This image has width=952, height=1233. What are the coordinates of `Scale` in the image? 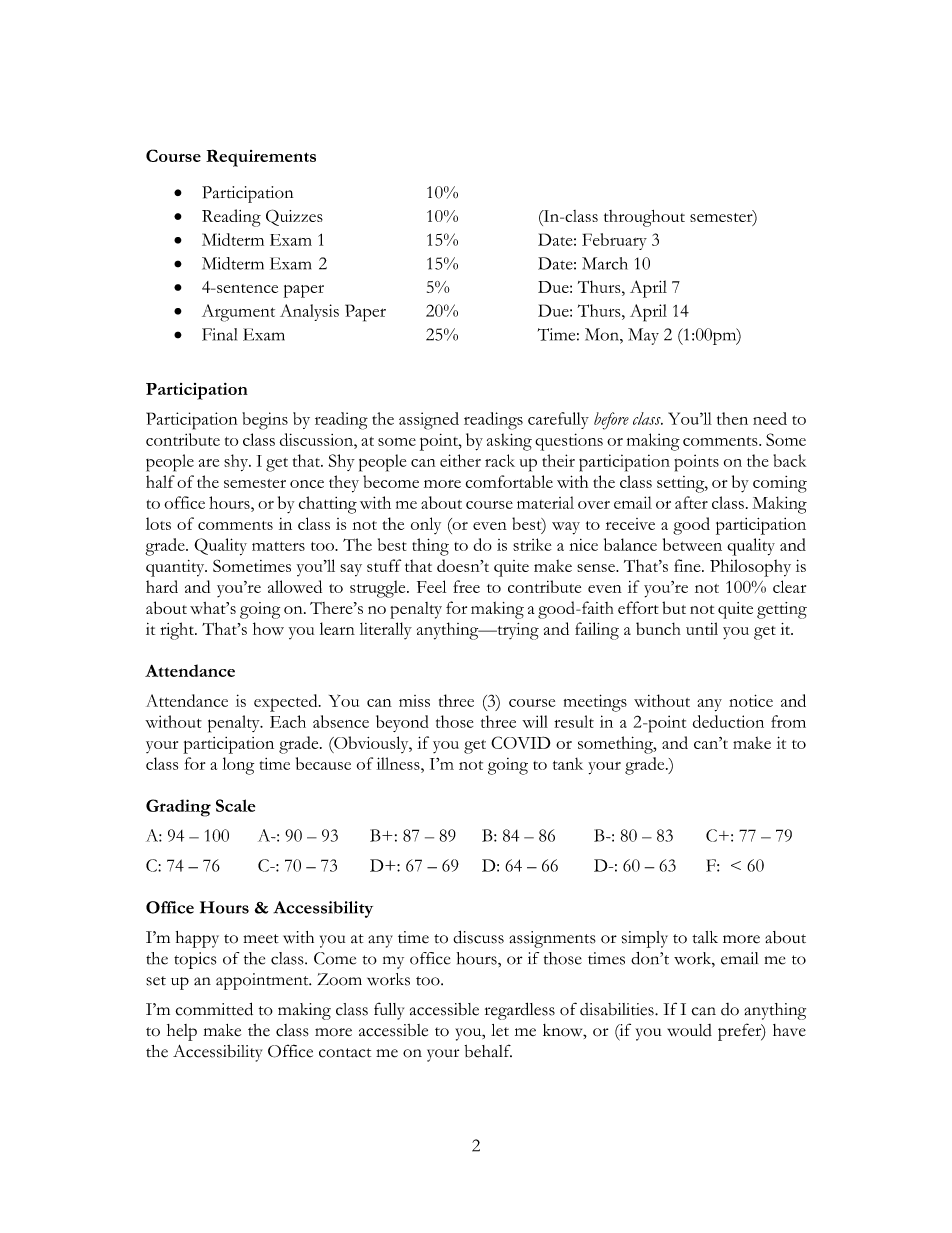 It's located at (235, 805).
